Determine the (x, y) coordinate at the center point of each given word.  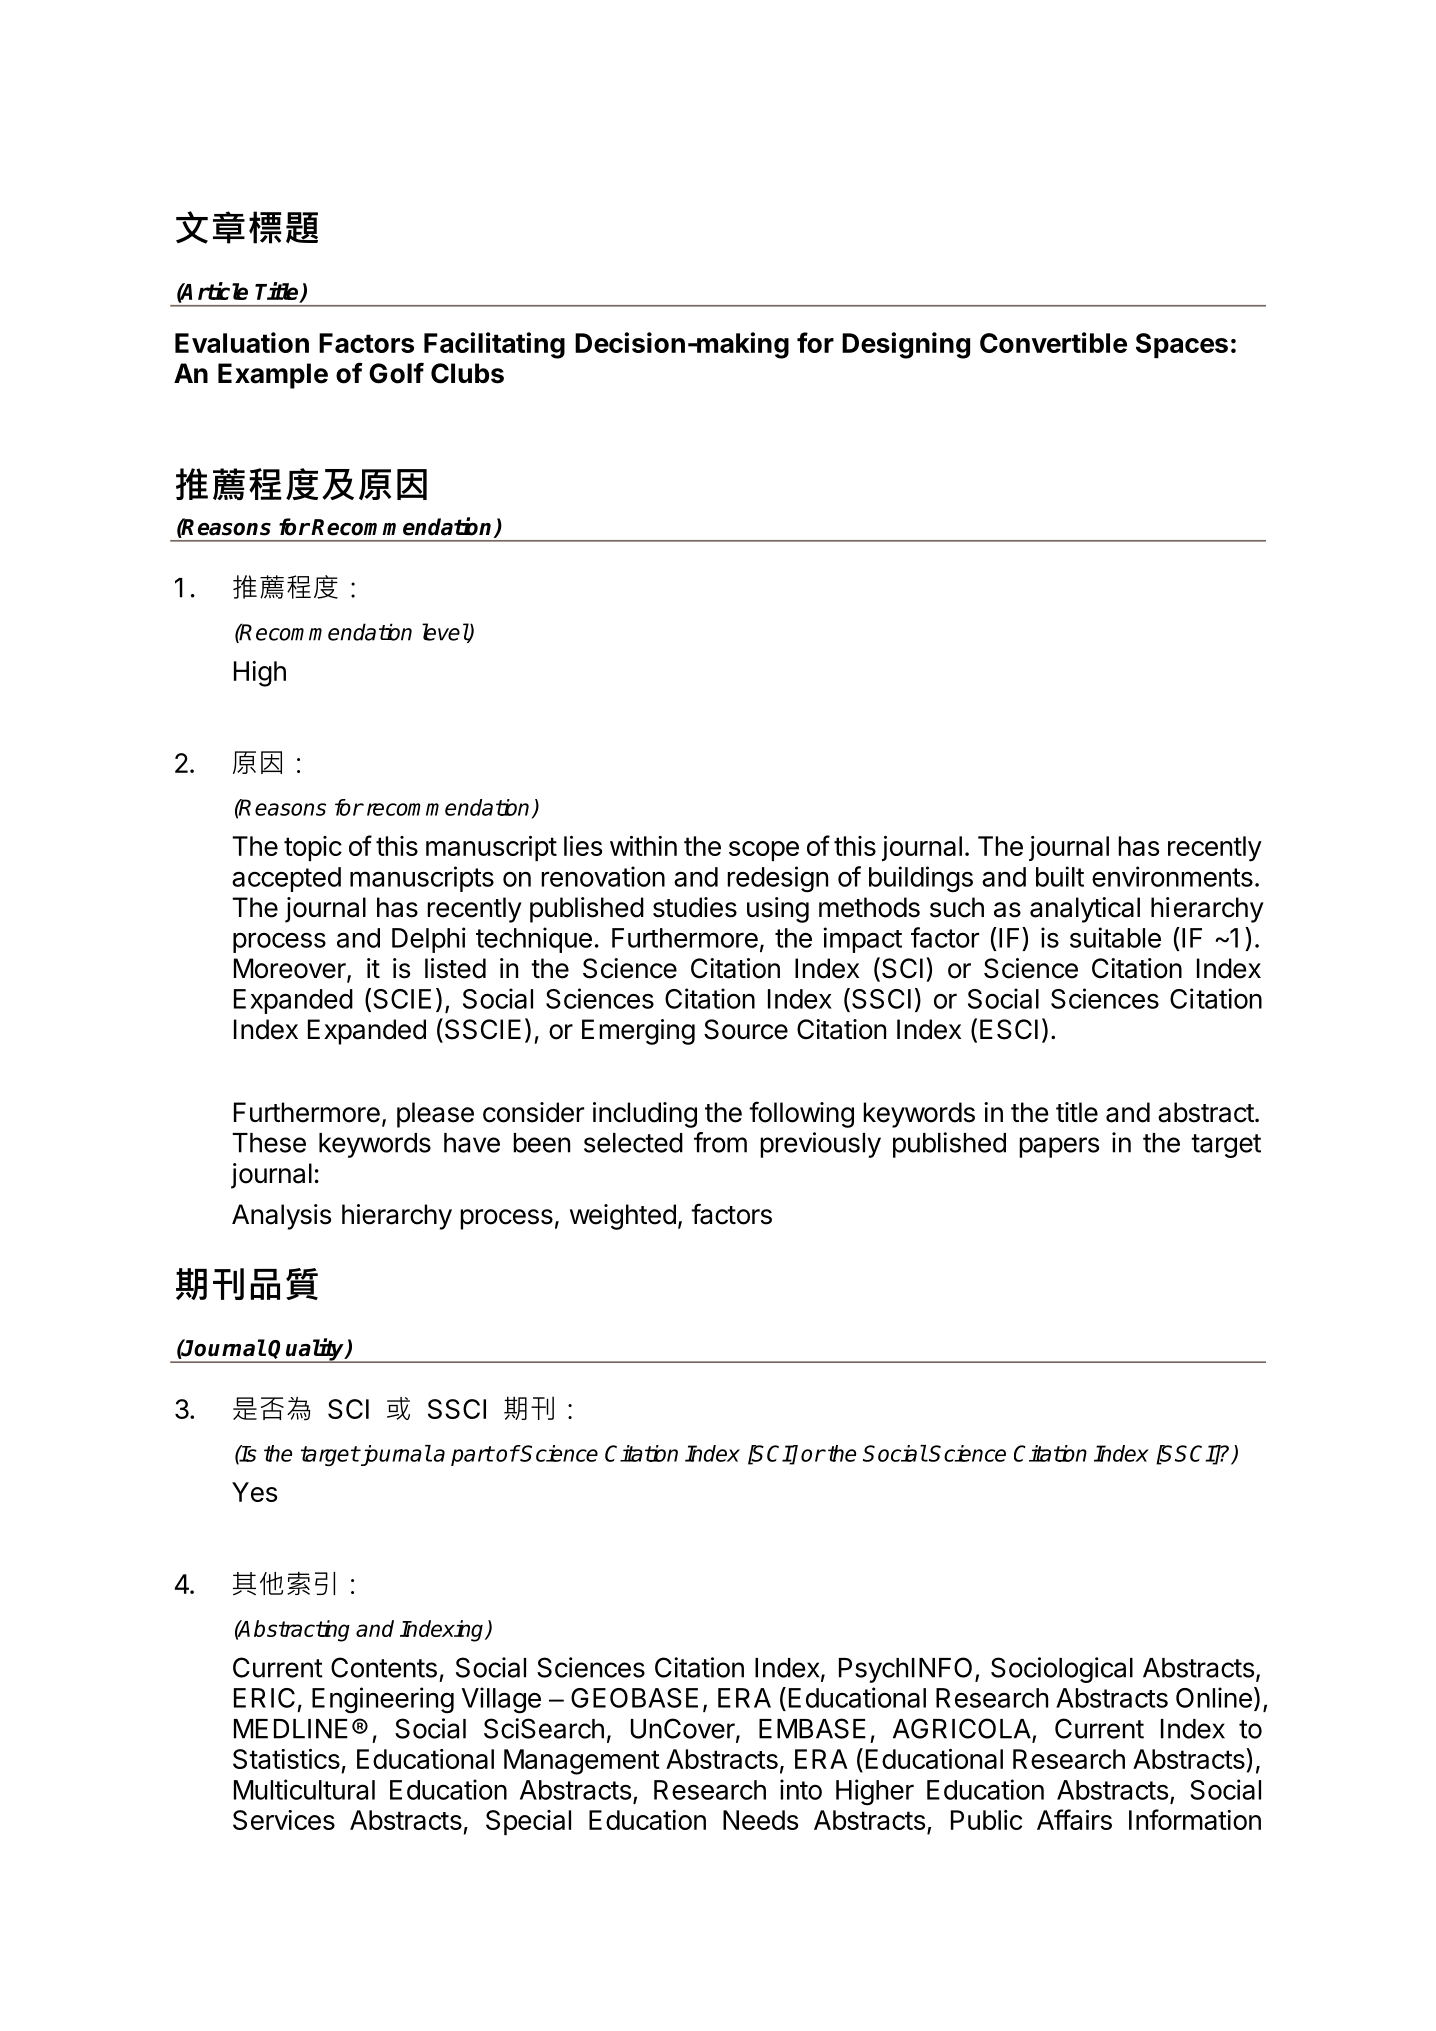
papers (1059, 1147)
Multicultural (304, 1789)
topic (313, 848)
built (1060, 876)
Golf (396, 373)
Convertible (1053, 342)
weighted (623, 1217)
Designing (906, 345)
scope (764, 851)
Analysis (281, 1217)
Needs (760, 1820)
